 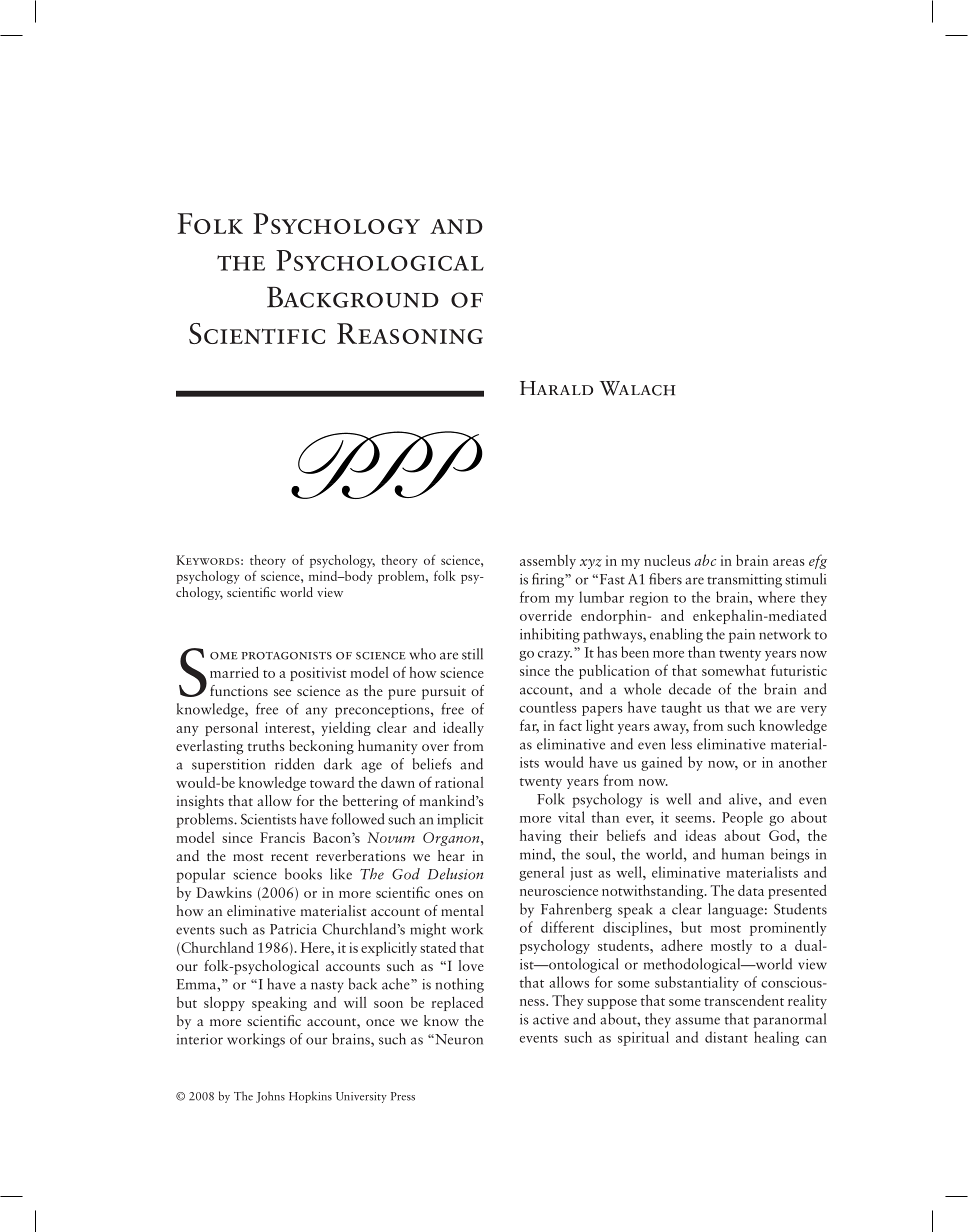 What do you see at coordinates (744, 581) in the screenshot?
I see `transmitting` at bounding box center [744, 581].
